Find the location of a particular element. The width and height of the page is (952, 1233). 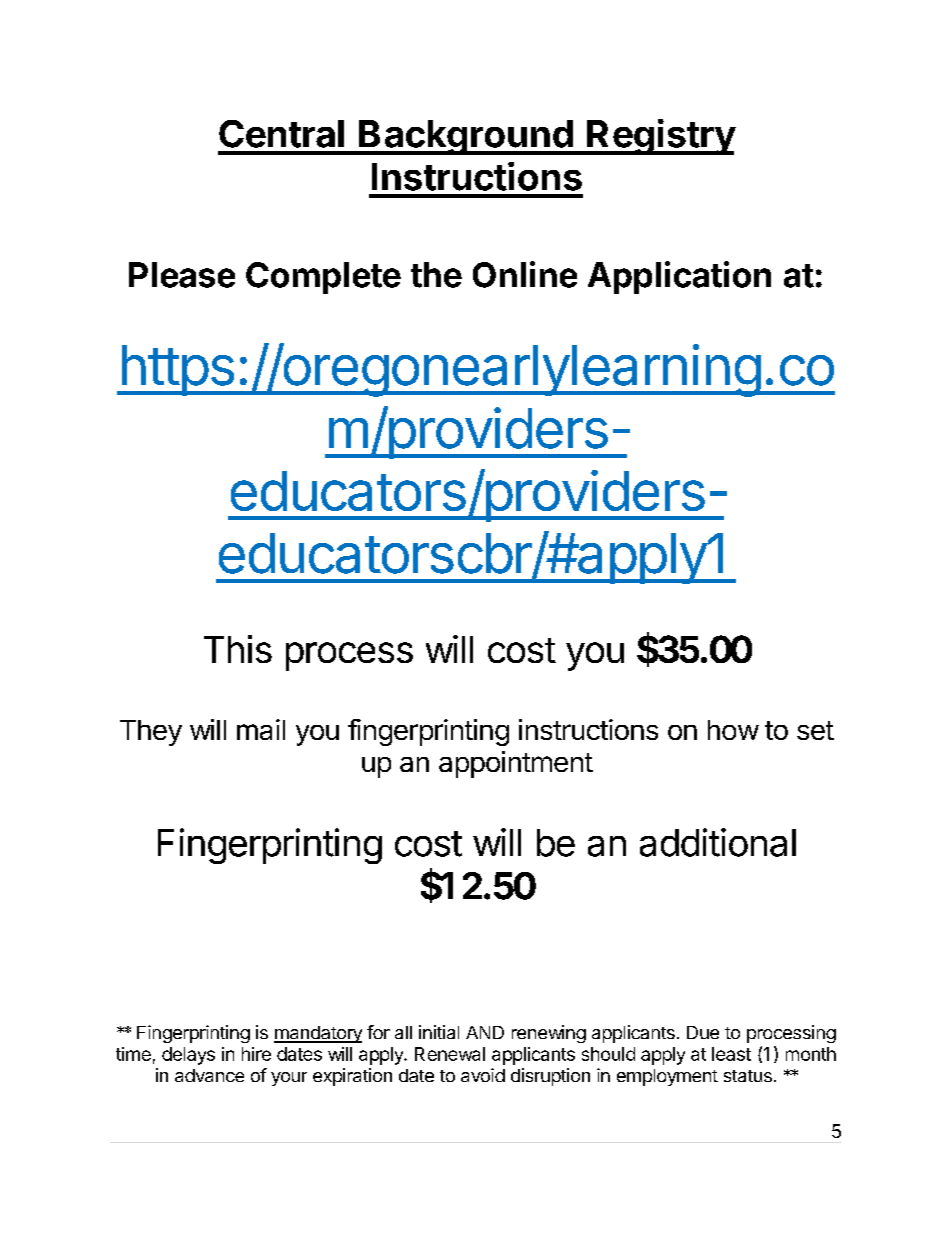

how is located at coordinates (733, 730).
